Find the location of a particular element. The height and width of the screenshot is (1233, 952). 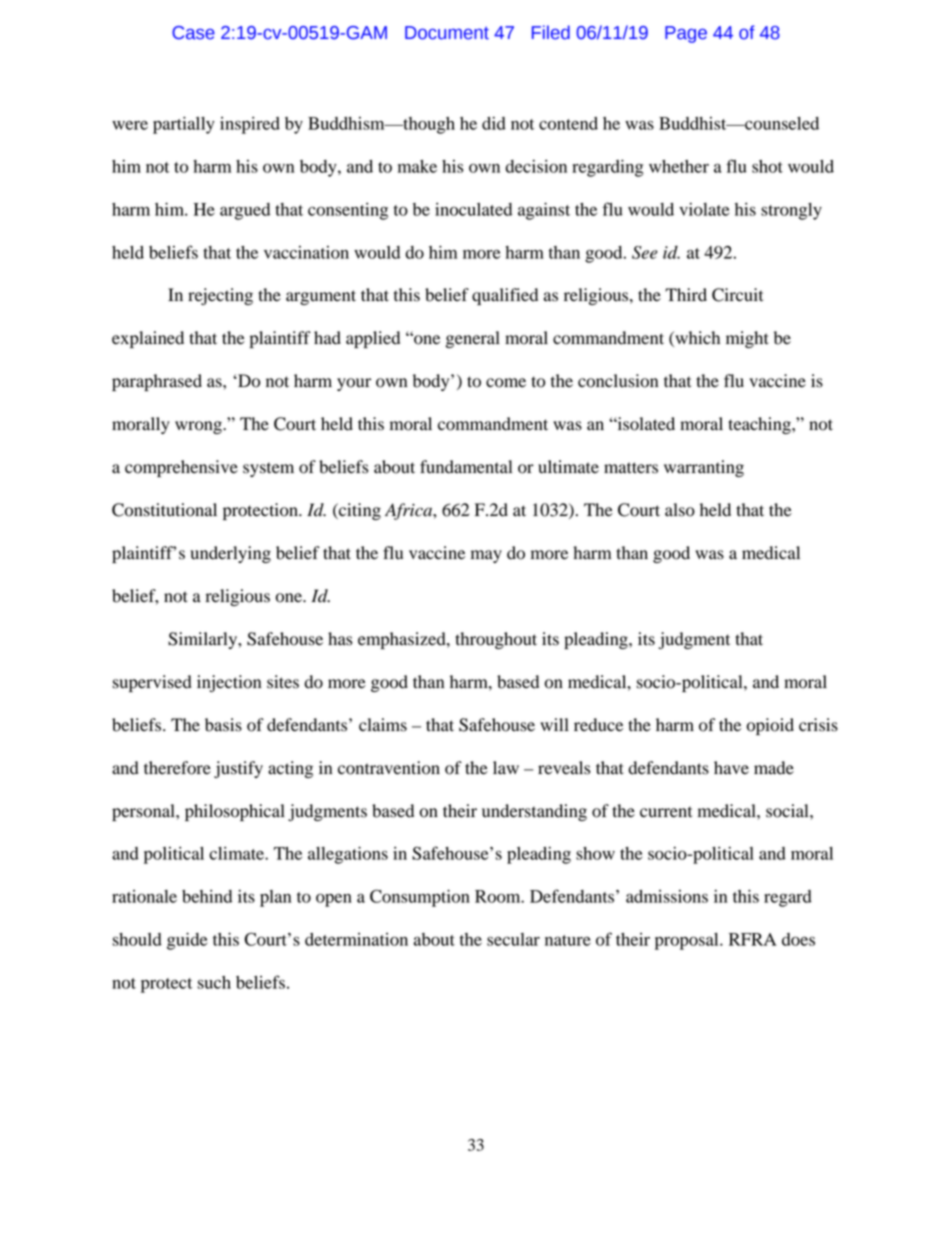

come is located at coordinates (506, 383).
